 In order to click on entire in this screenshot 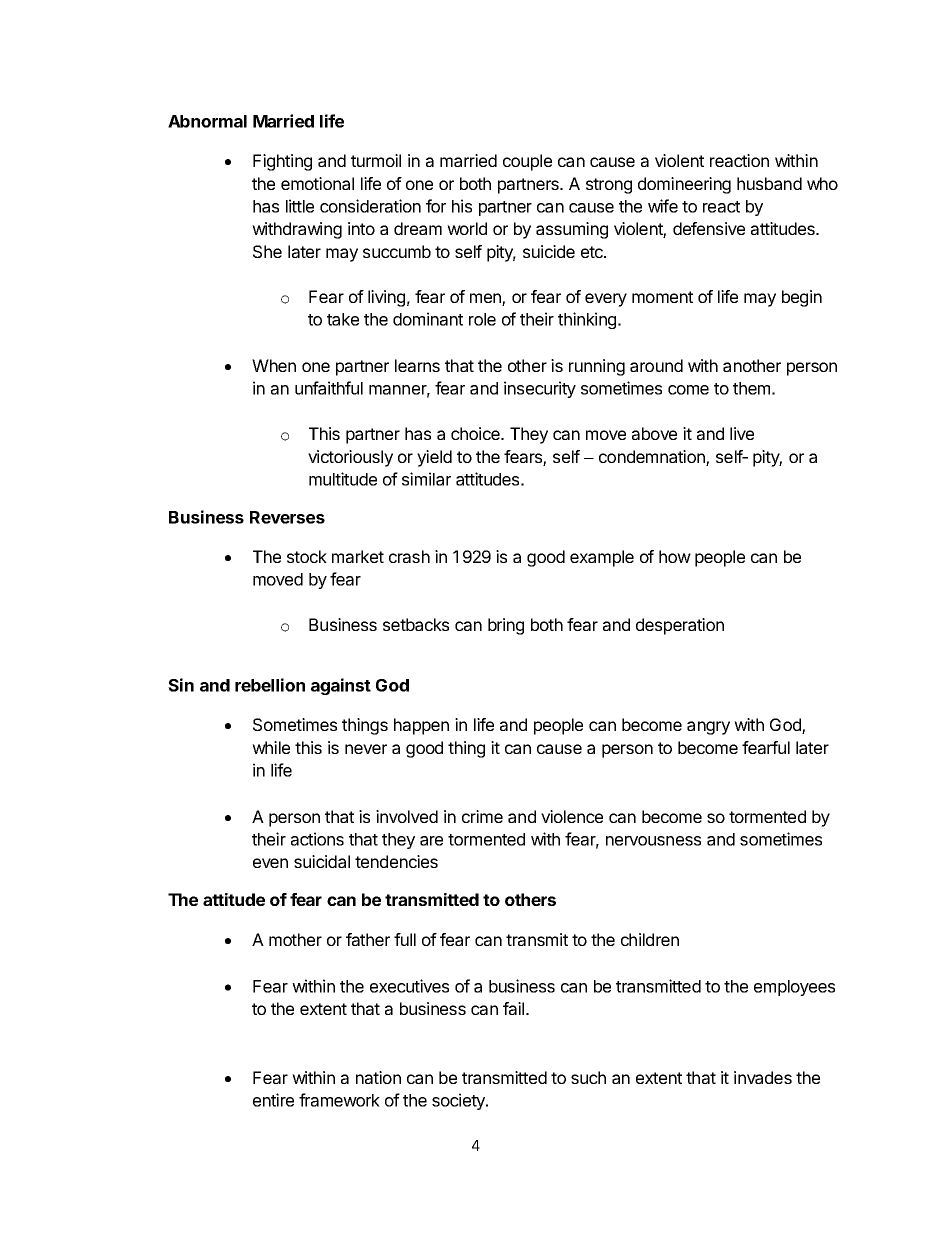, I will do `click(273, 1100)`.
